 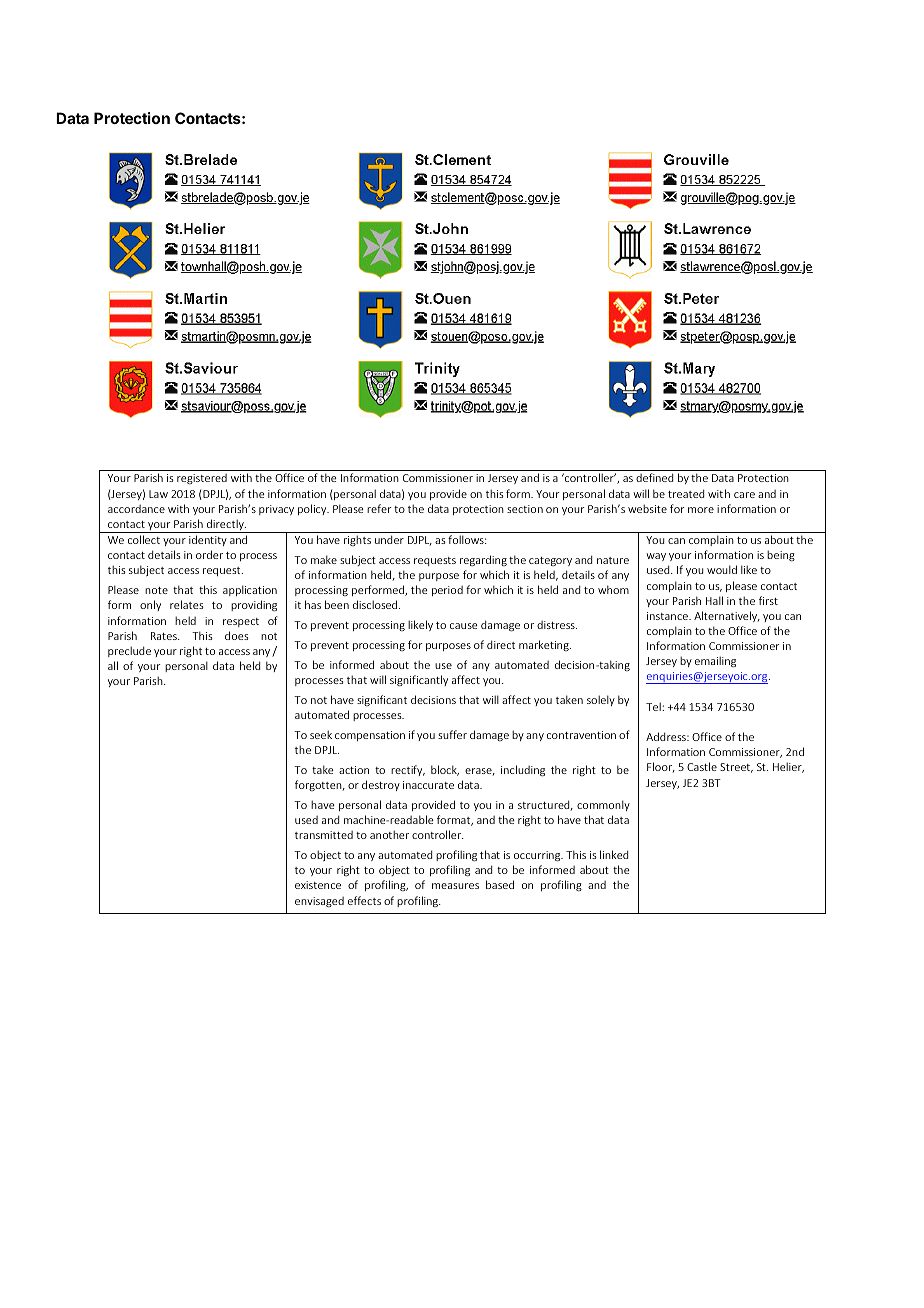 What do you see at coordinates (318, 885) in the image?
I see `existence` at bounding box center [318, 885].
